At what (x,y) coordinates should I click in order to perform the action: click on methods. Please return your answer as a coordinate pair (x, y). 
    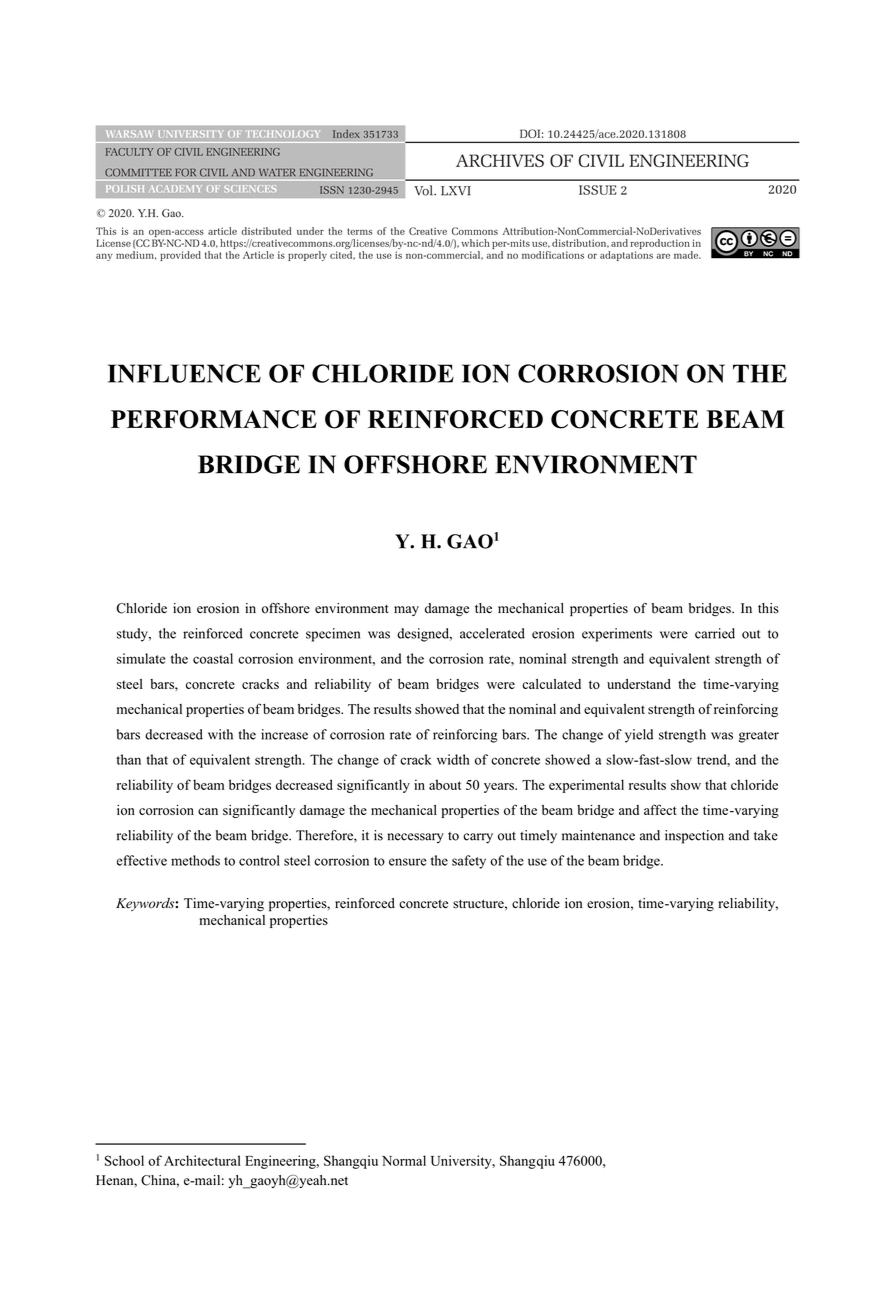
    Looking at the image, I should click on (195, 860).
